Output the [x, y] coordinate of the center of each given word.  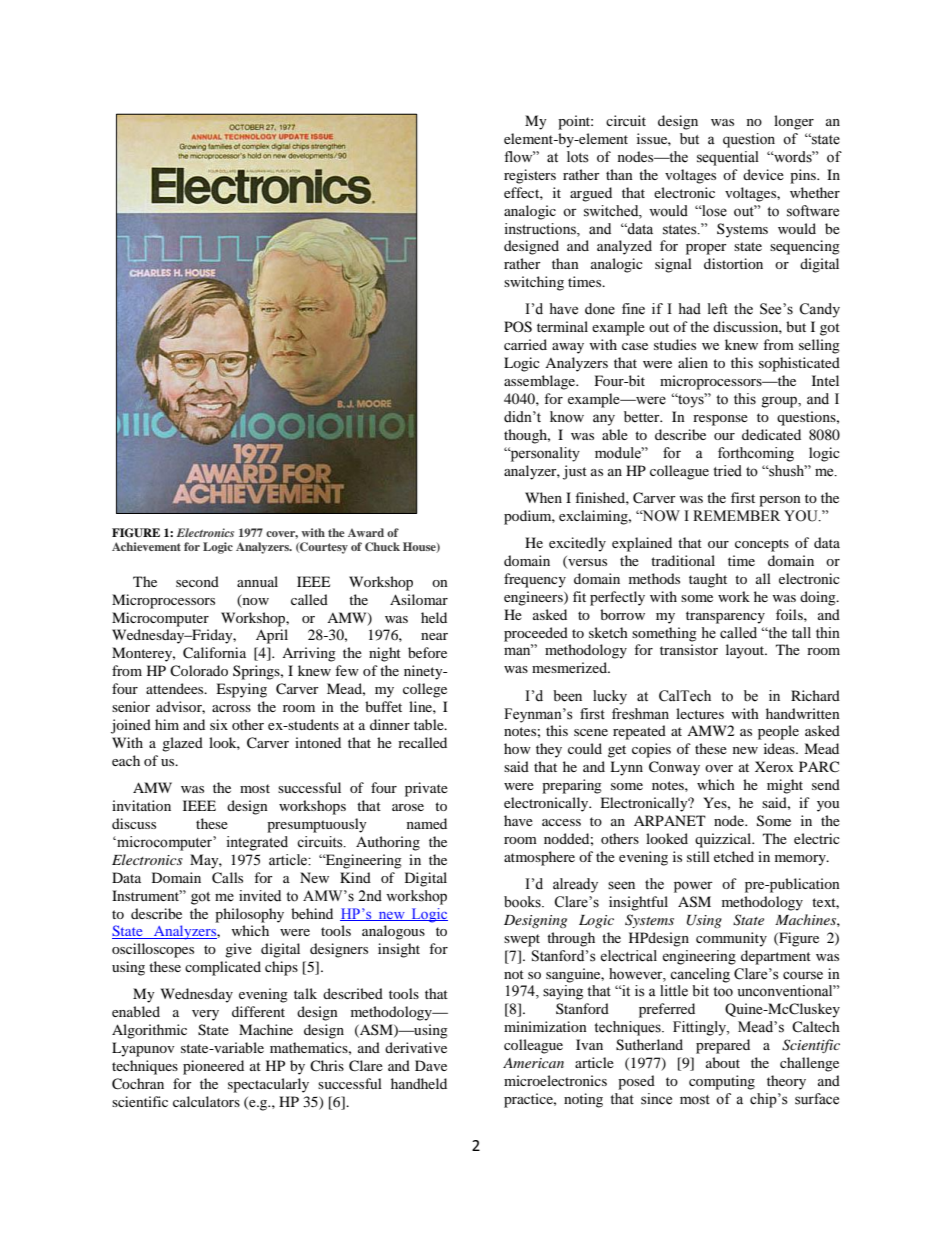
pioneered [213, 1067]
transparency [725, 617]
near [434, 636]
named [427, 823]
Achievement [146, 546]
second [197, 581]
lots [578, 157]
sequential [728, 158]
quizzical [724, 840]
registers [530, 176]
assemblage [541, 382]
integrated [257, 843]
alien [693, 362]
